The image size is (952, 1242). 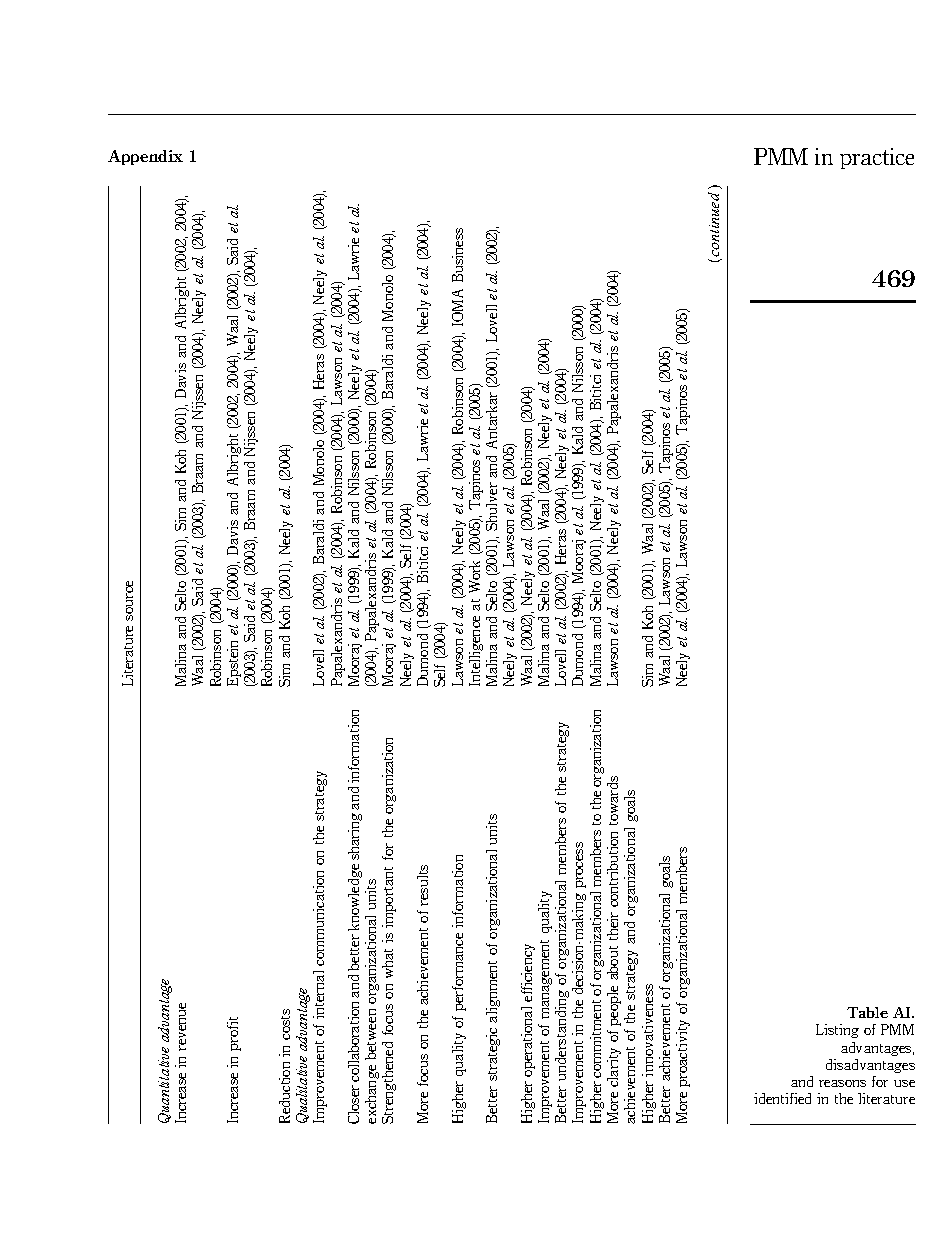 I want to click on identified, so click(x=782, y=1098).
